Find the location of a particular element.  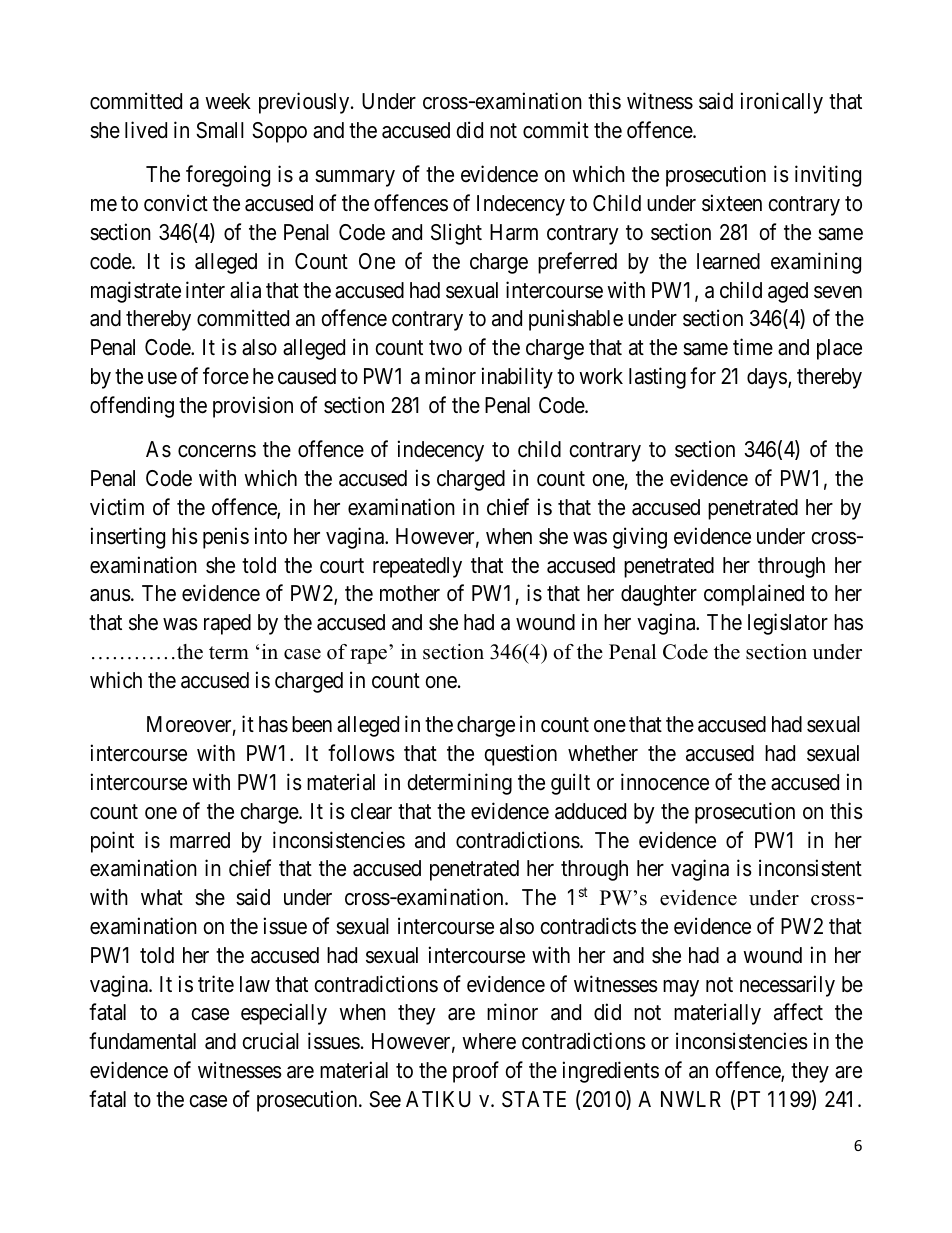

mother is located at coordinates (410, 593).
